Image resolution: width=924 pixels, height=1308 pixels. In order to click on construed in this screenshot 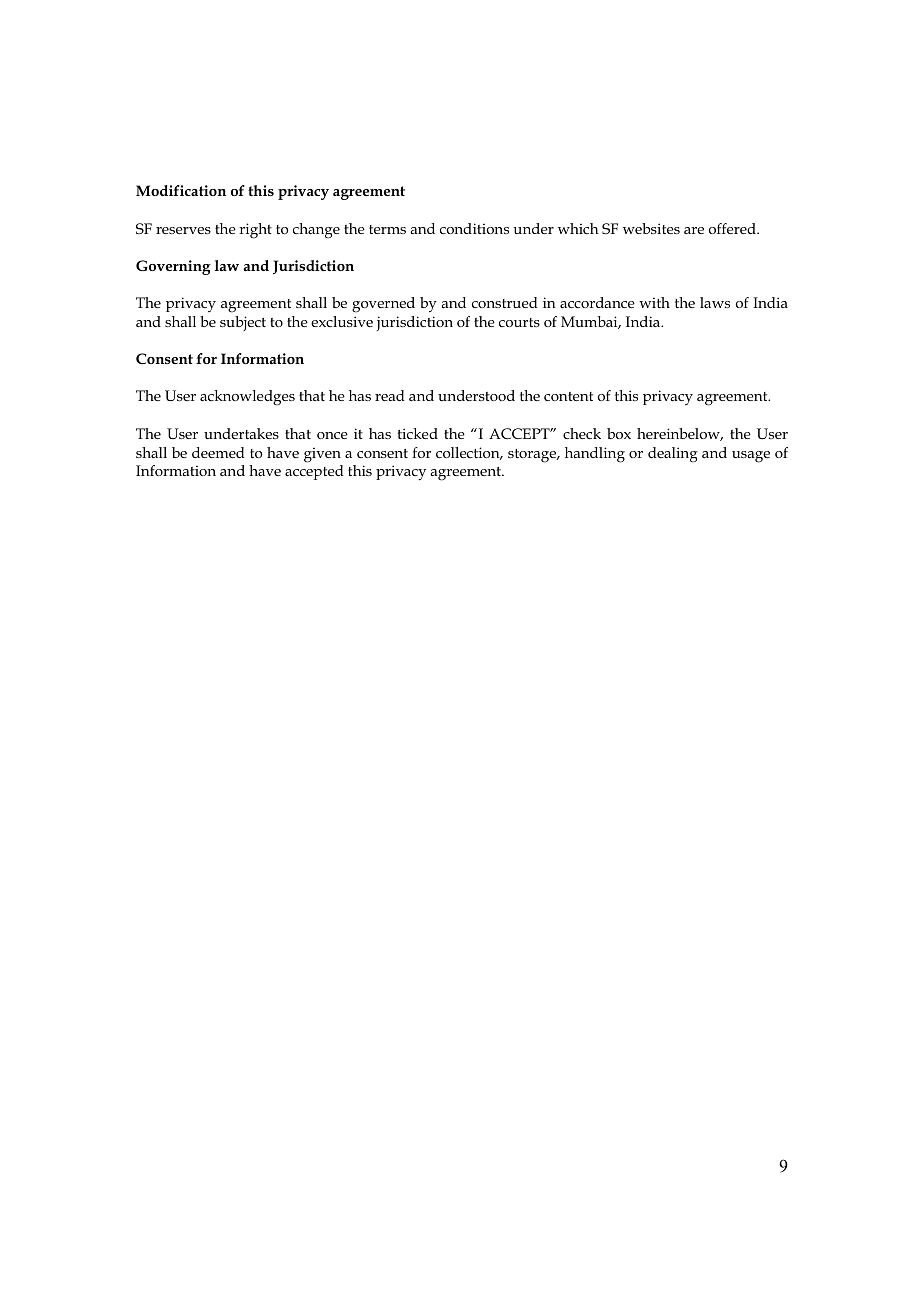, I will do `click(505, 302)`.
